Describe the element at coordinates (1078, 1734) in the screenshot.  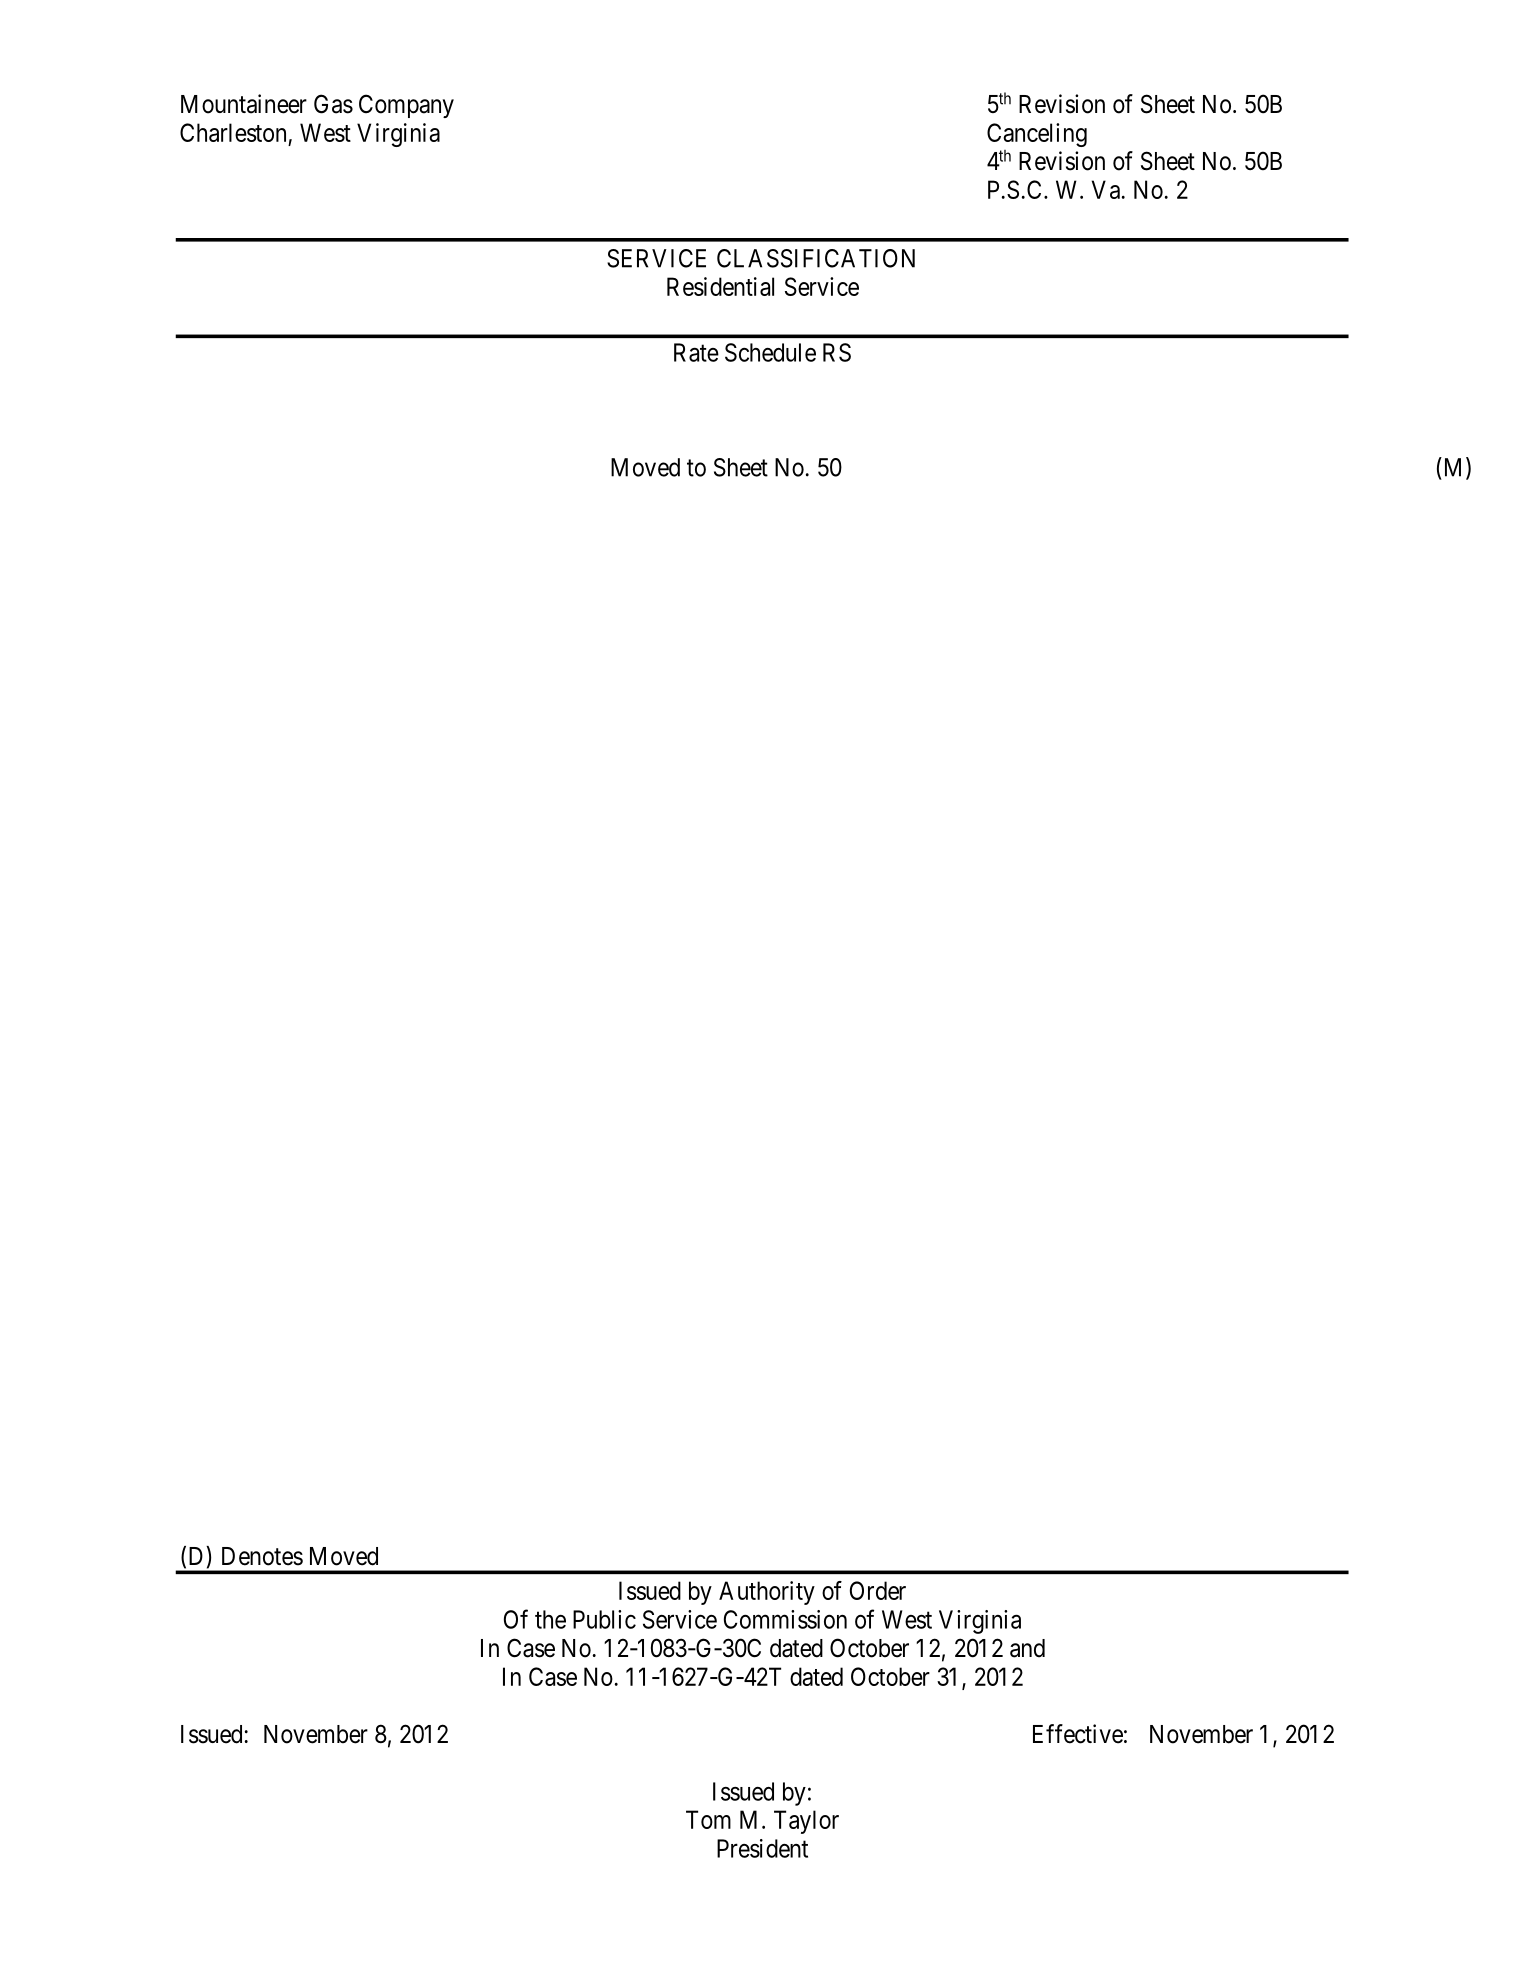
I see `Effective` at that location.
